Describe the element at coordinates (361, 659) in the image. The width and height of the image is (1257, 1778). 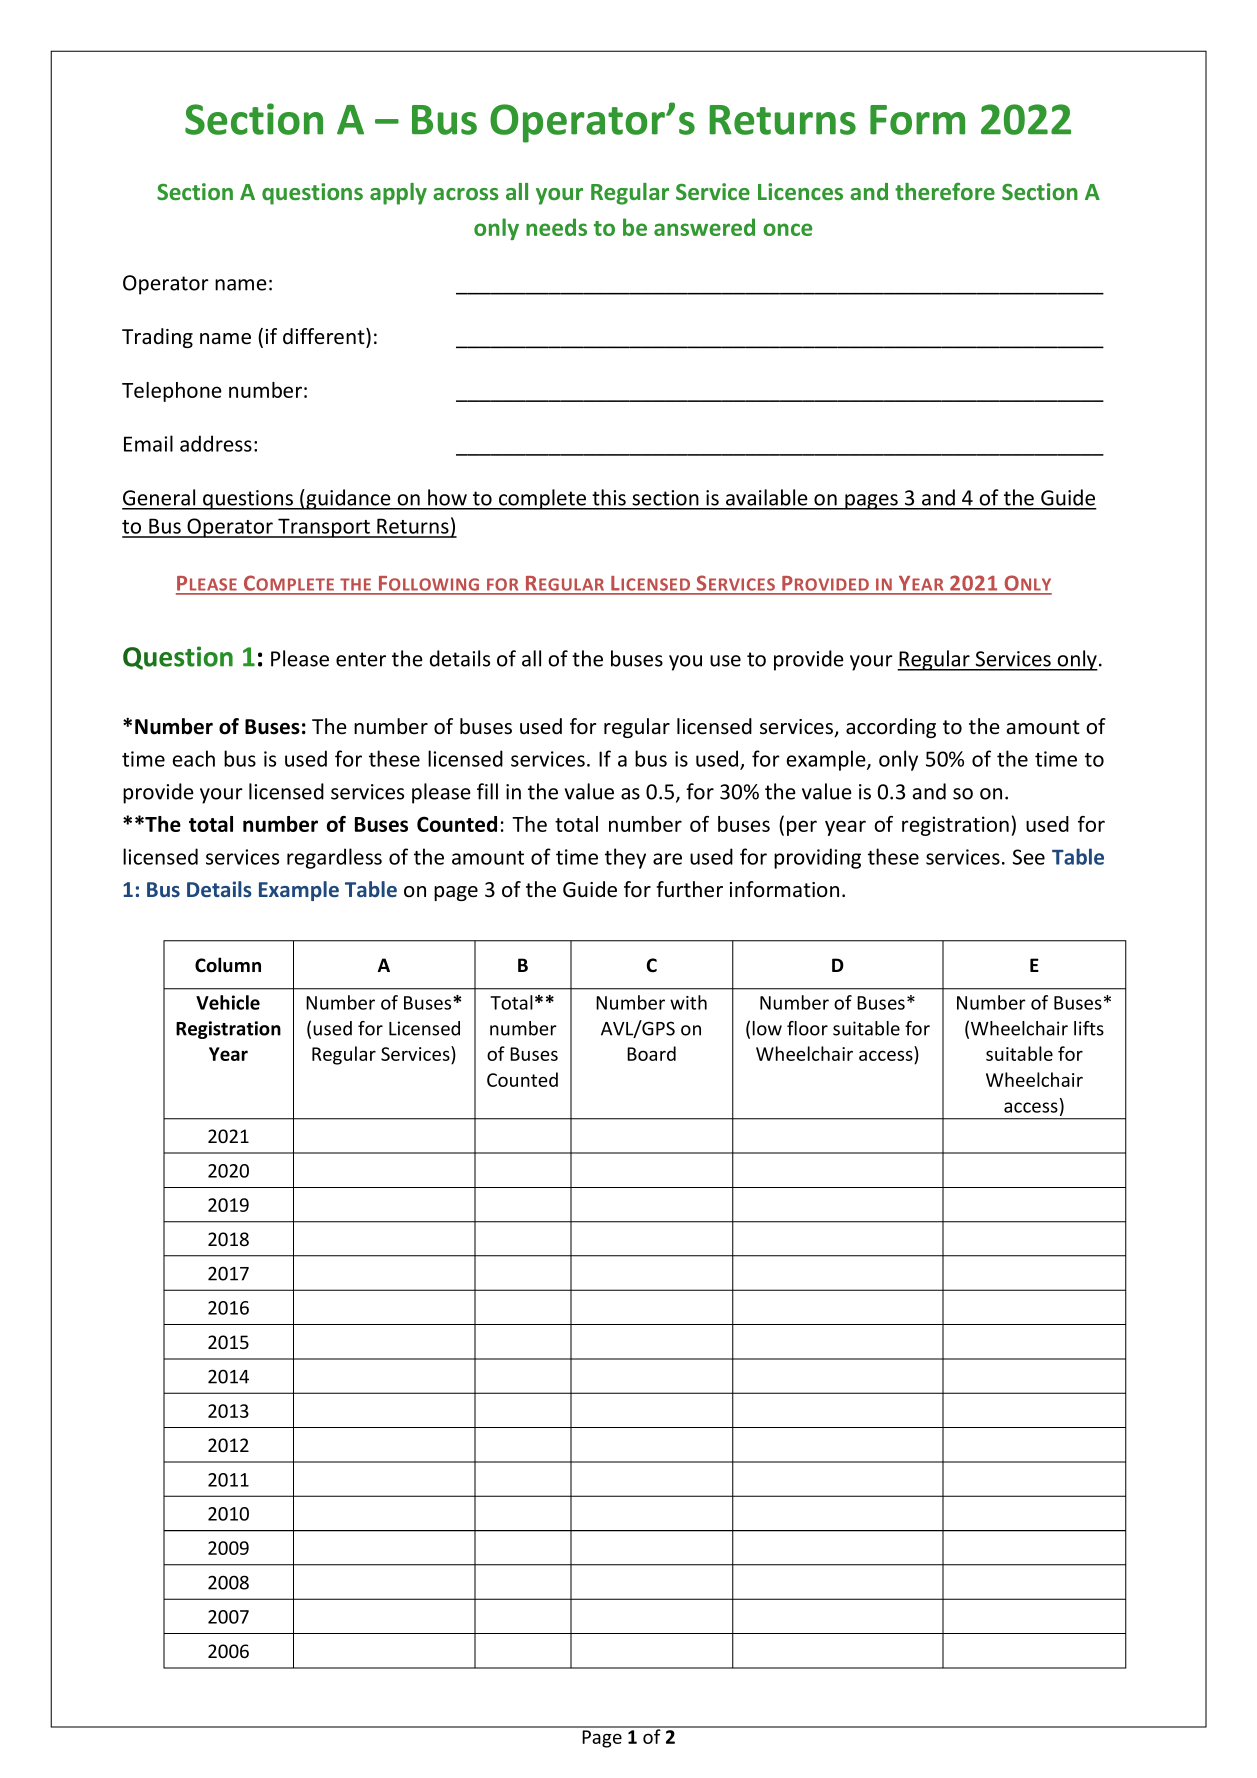
I see `enter` at that location.
